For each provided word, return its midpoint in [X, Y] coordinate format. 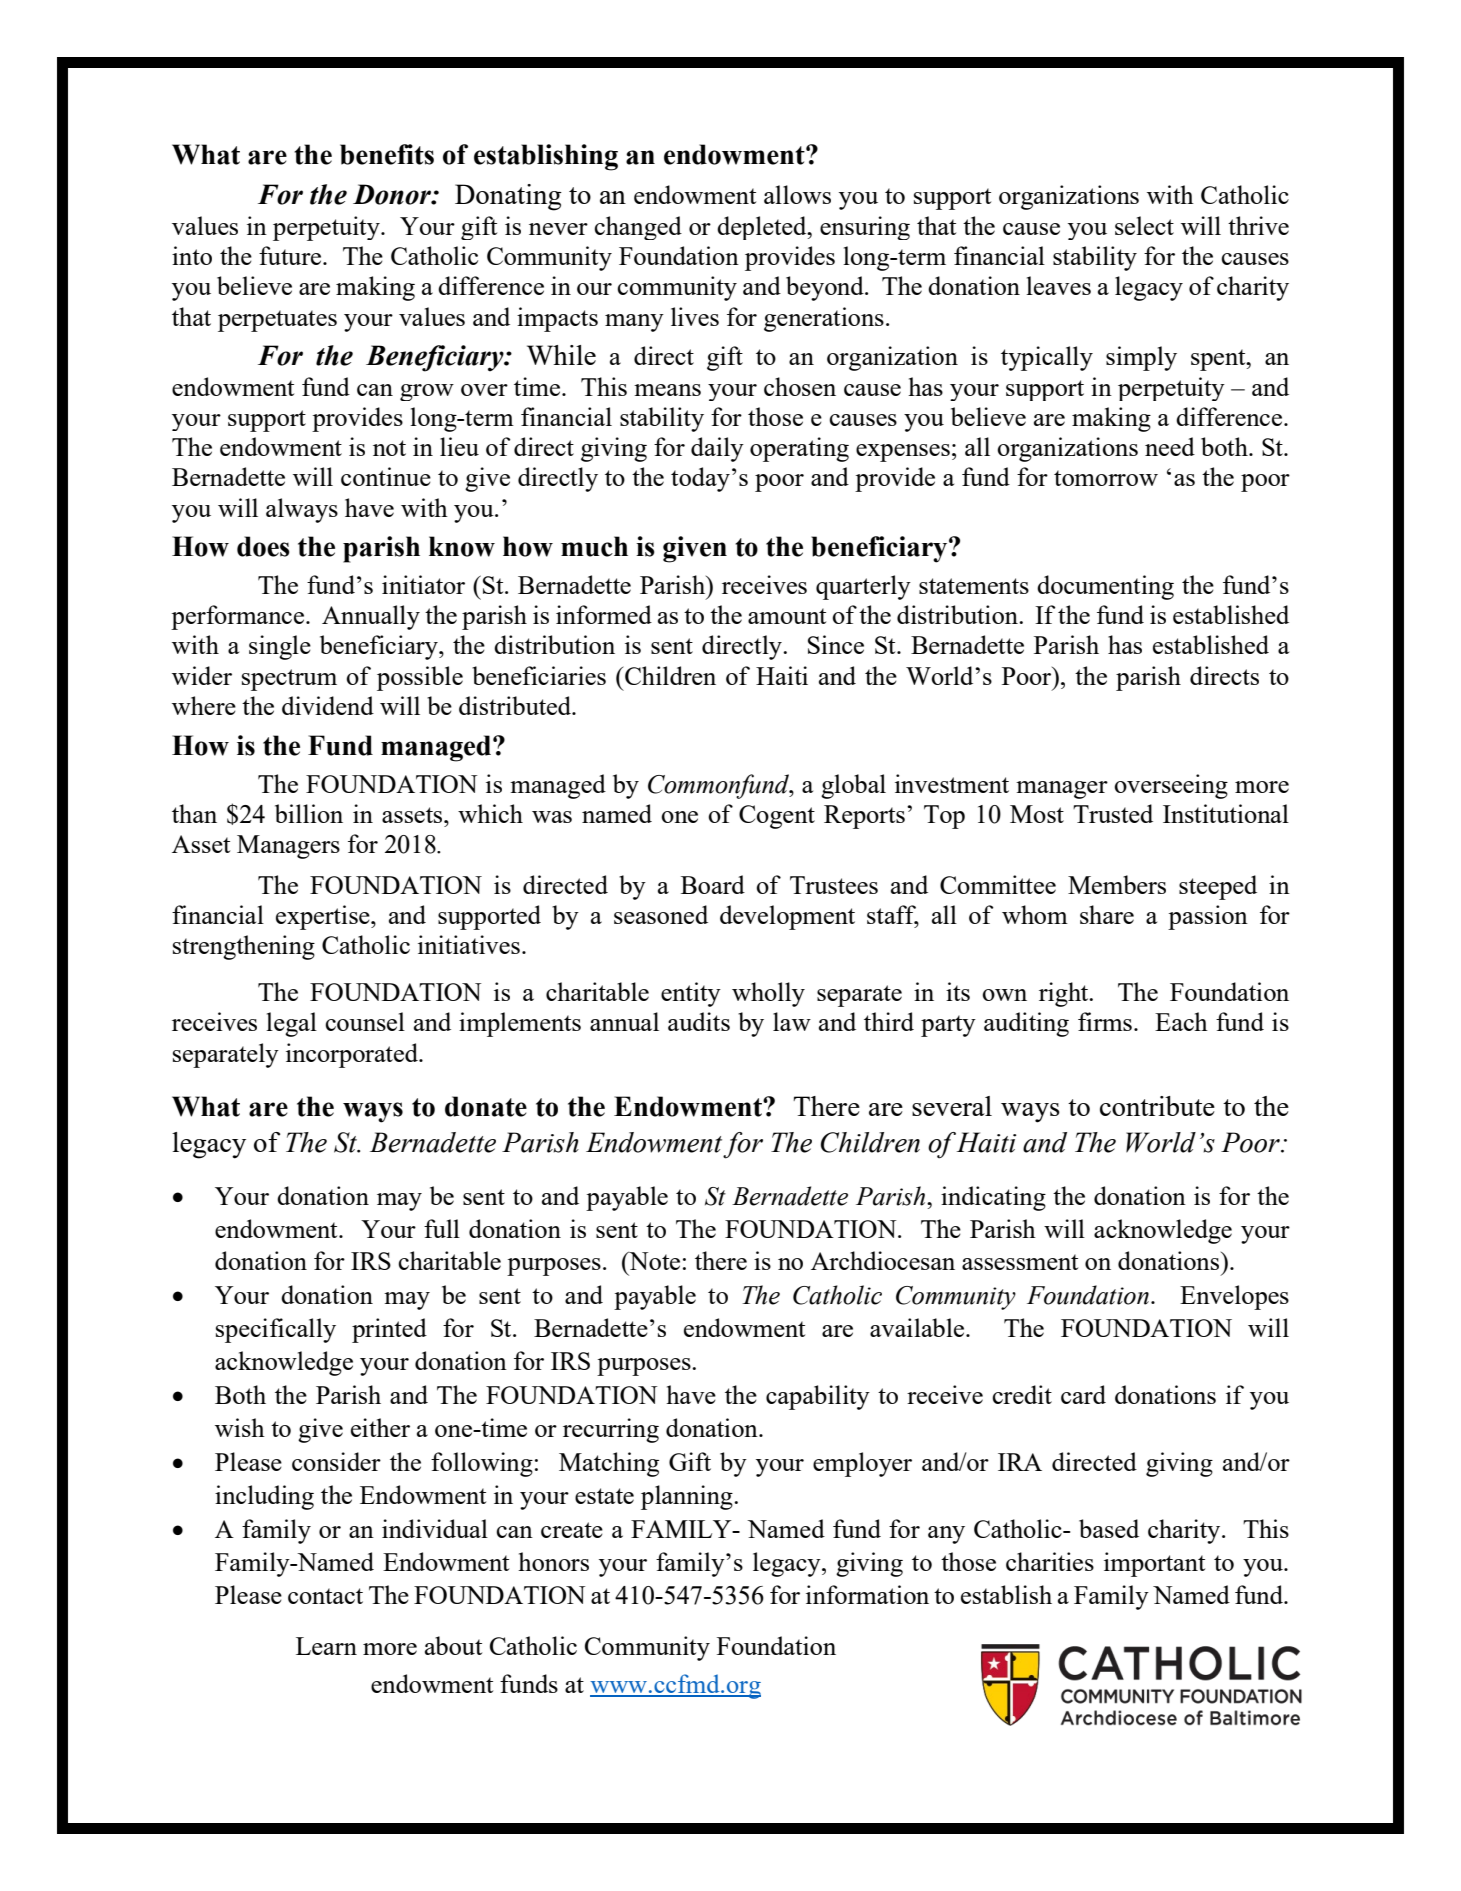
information [867, 1594]
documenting [1105, 587]
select [1144, 225]
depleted [763, 228]
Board [713, 884]
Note [653, 1261]
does [263, 546]
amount [787, 616]
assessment [1020, 1262]
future [291, 255]
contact [325, 1596]
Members [1117, 884]
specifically [276, 1330]
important [1154, 1564]
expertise [324, 917]
